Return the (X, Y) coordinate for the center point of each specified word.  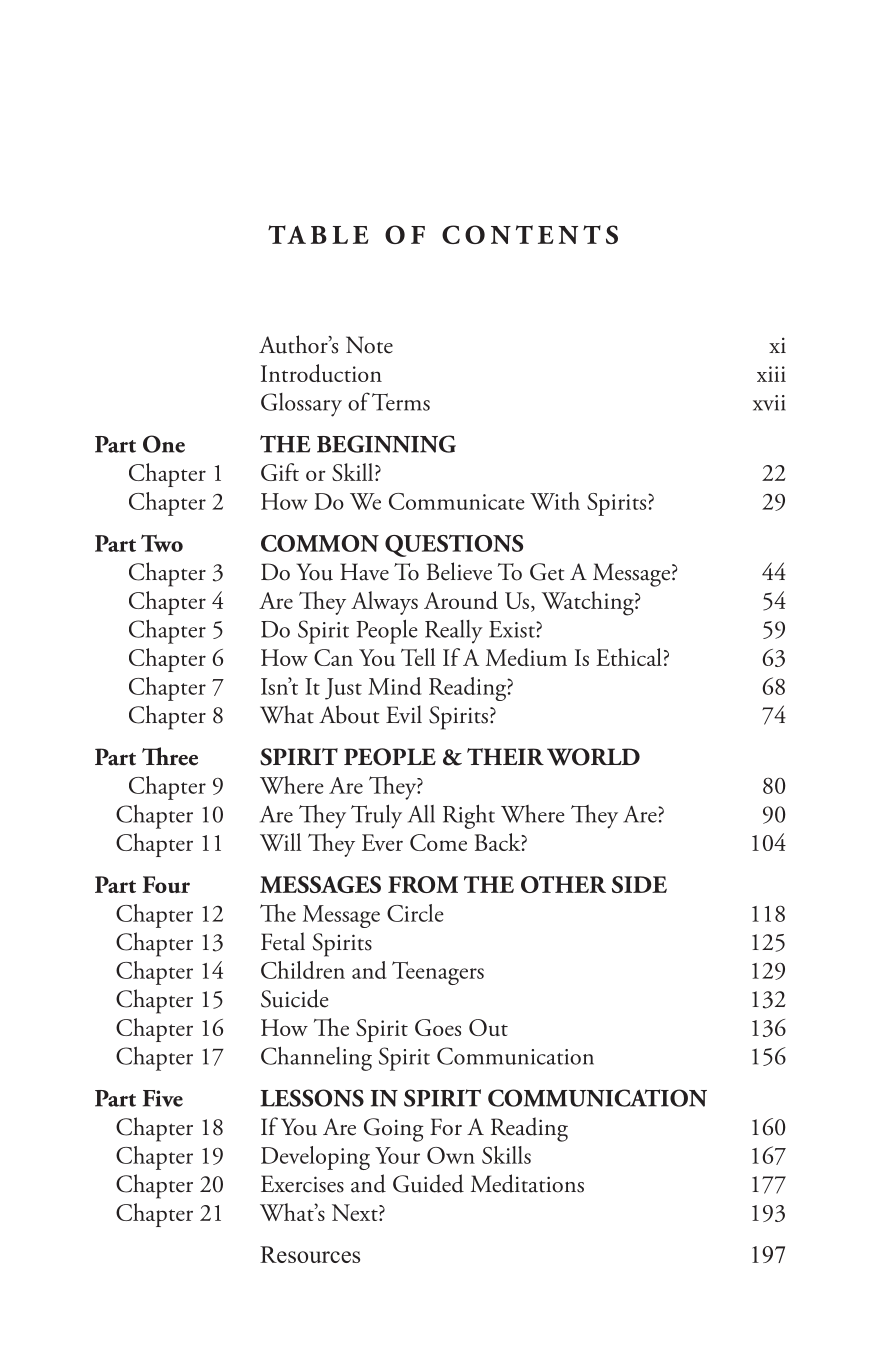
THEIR (505, 756)
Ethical (629, 657)
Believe (459, 571)
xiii (771, 374)
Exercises (302, 1184)
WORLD (593, 757)
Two (162, 543)
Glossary (301, 405)
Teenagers (438, 973)
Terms (401, 402)
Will (280, 842)
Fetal (283, 941)
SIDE (639, 884)
